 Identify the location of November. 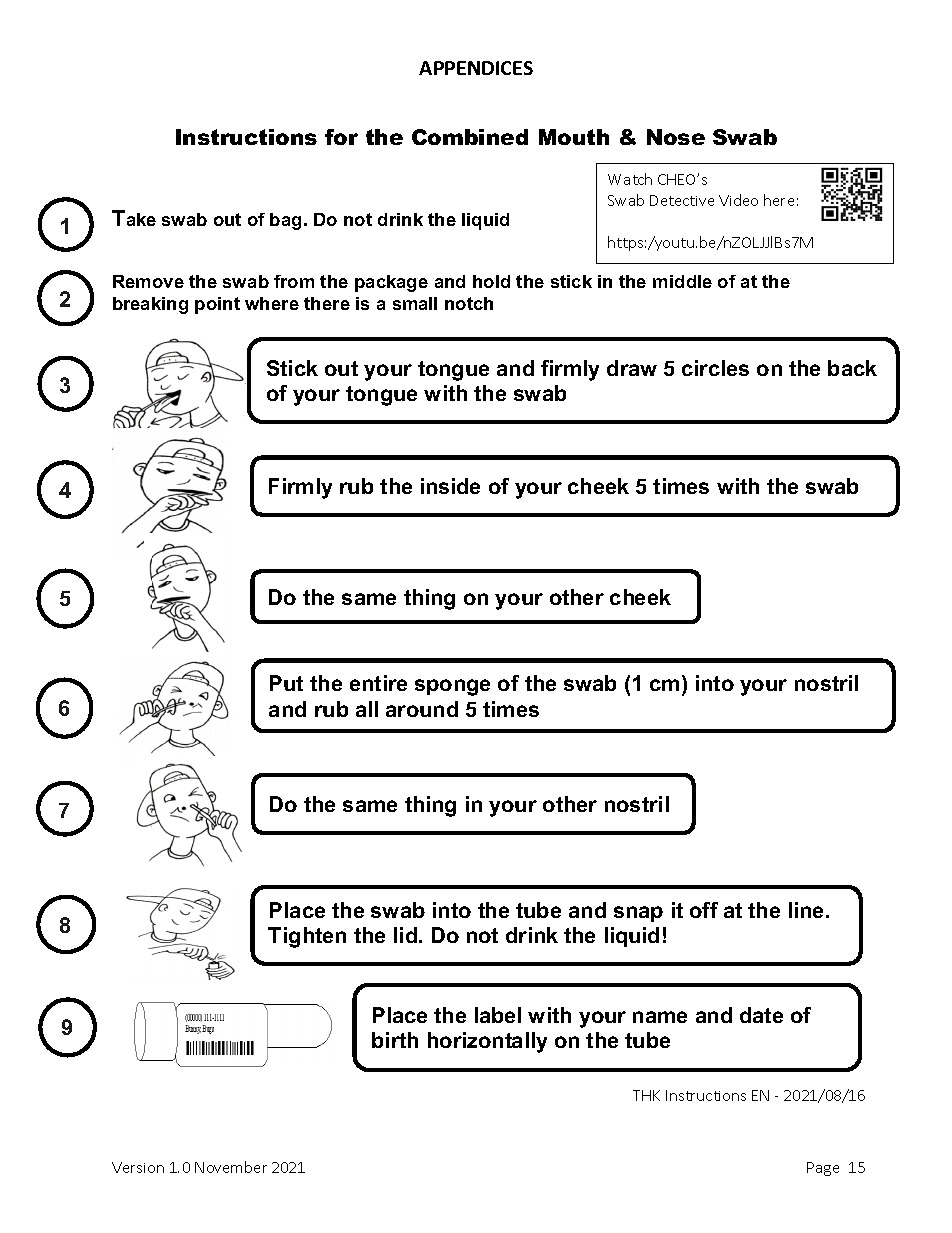
(231, 1167).
